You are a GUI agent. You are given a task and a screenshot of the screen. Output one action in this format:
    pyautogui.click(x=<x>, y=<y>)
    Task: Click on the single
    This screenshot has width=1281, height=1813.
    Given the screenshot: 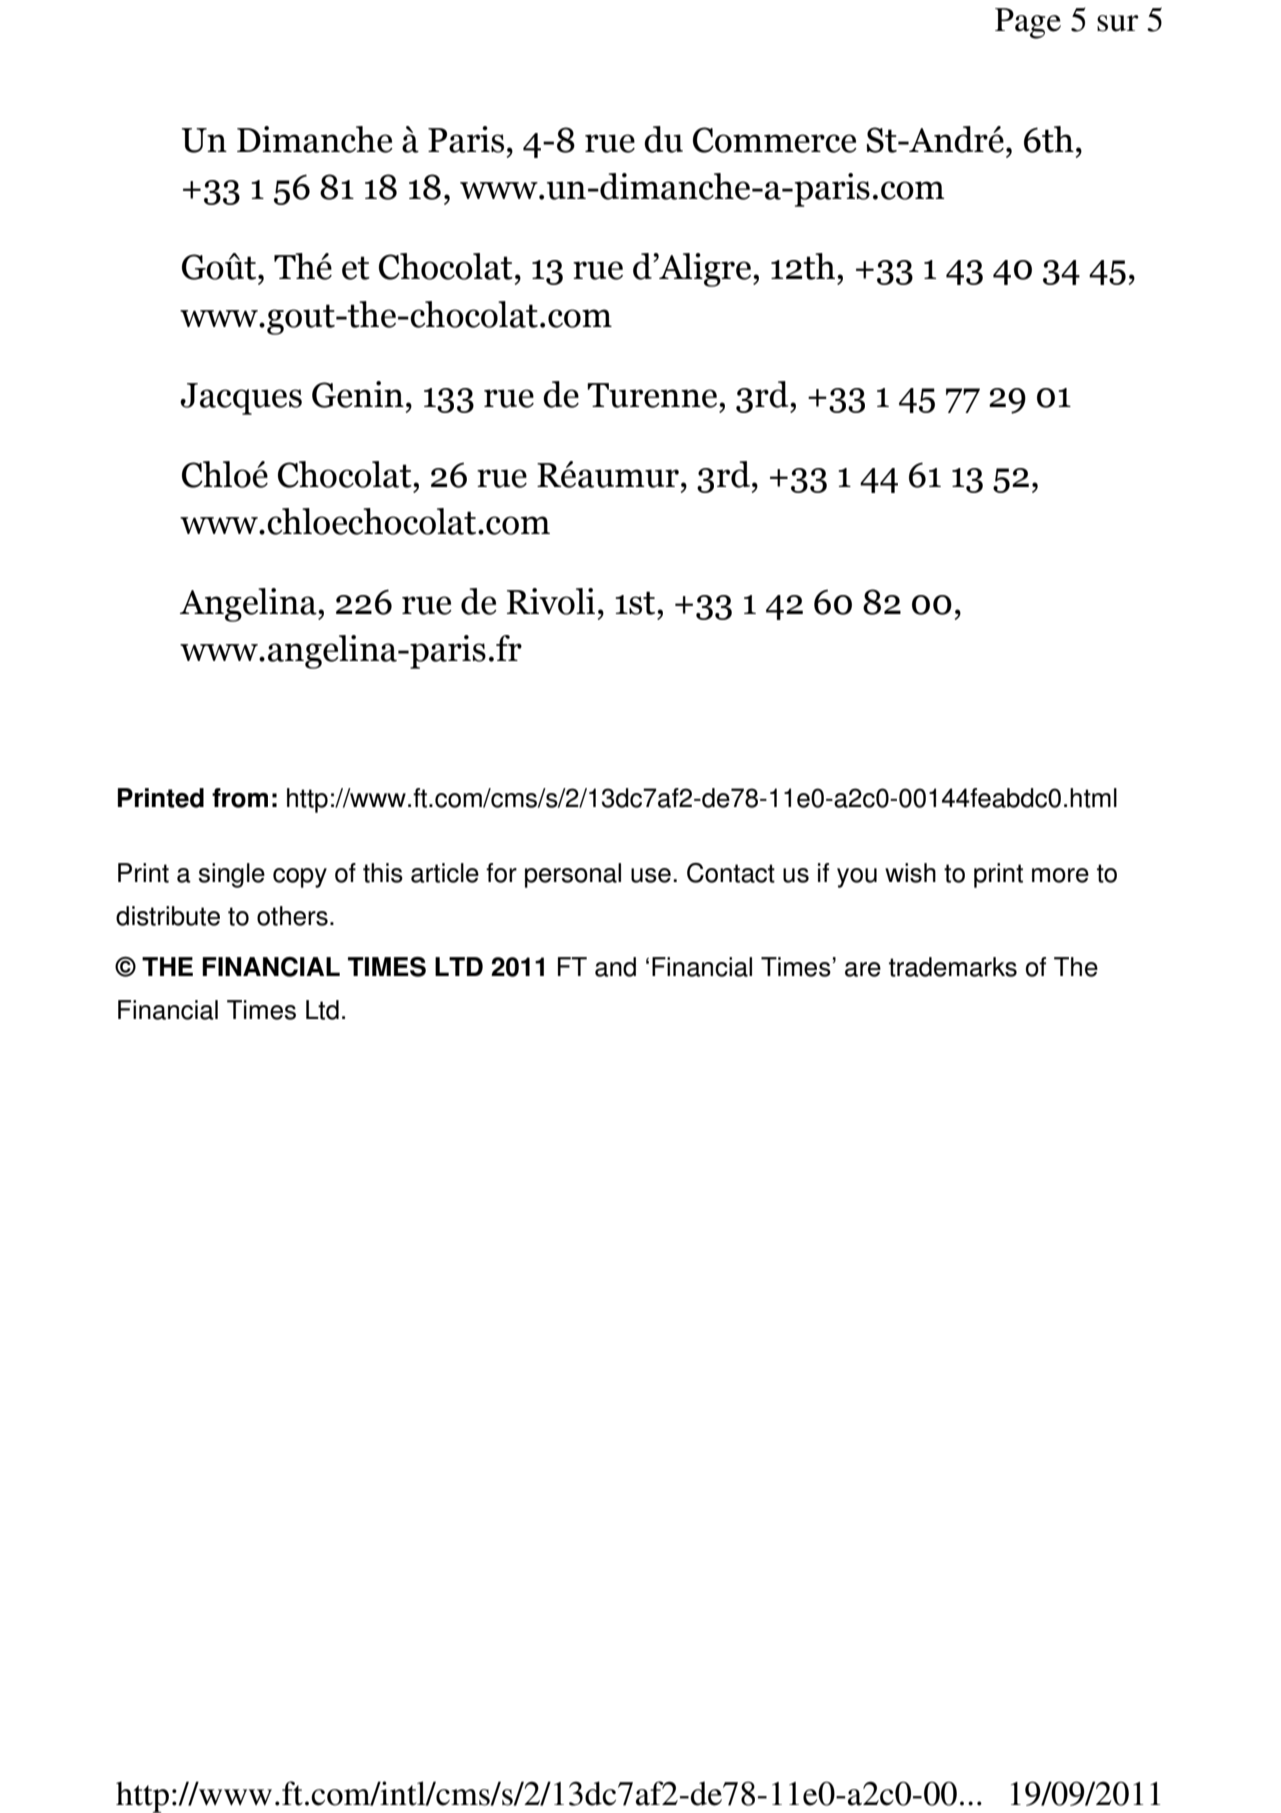 What is the action you would take?
    pyautogui.click(x=231, y=875)
